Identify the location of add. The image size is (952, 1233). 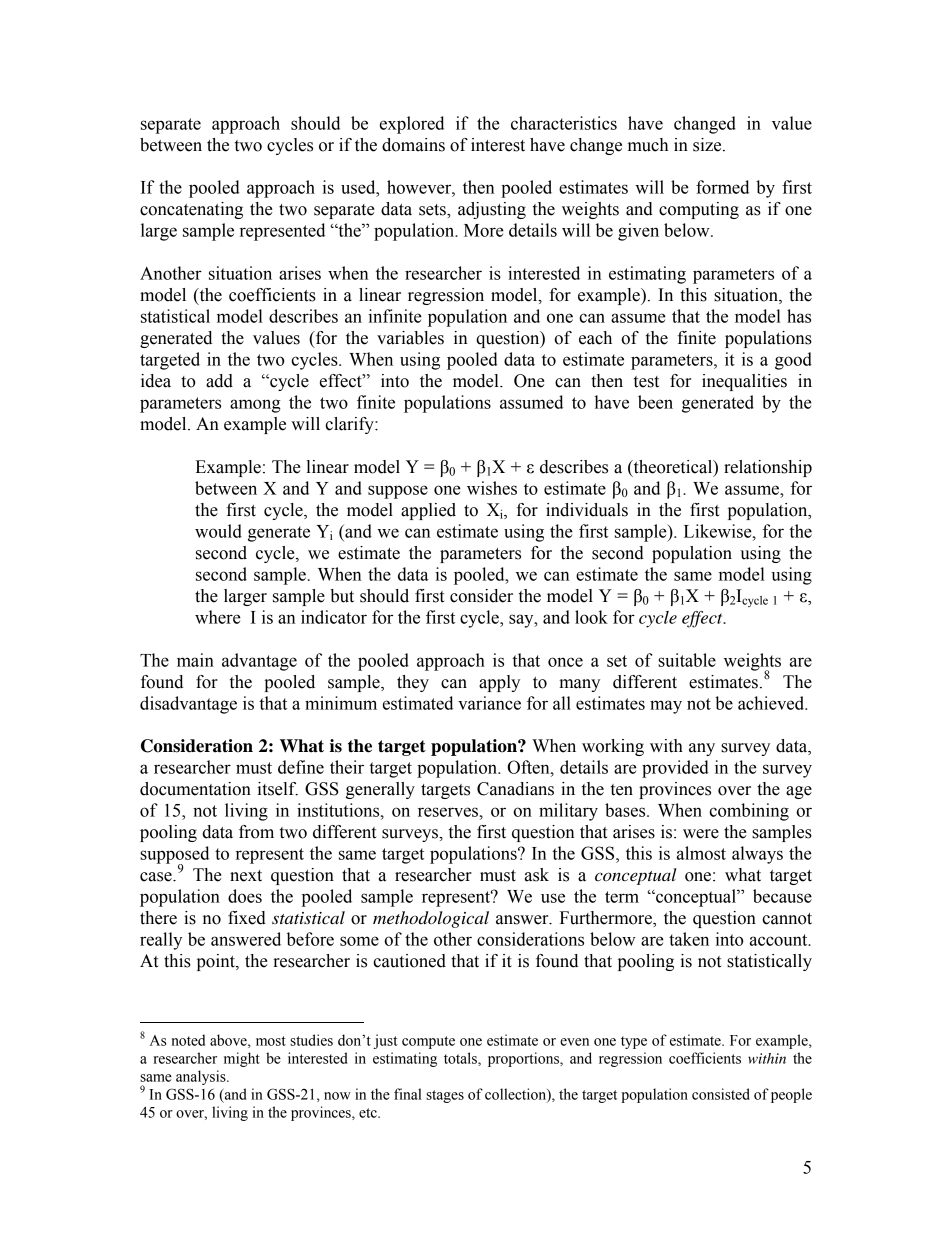
(219, 381).
